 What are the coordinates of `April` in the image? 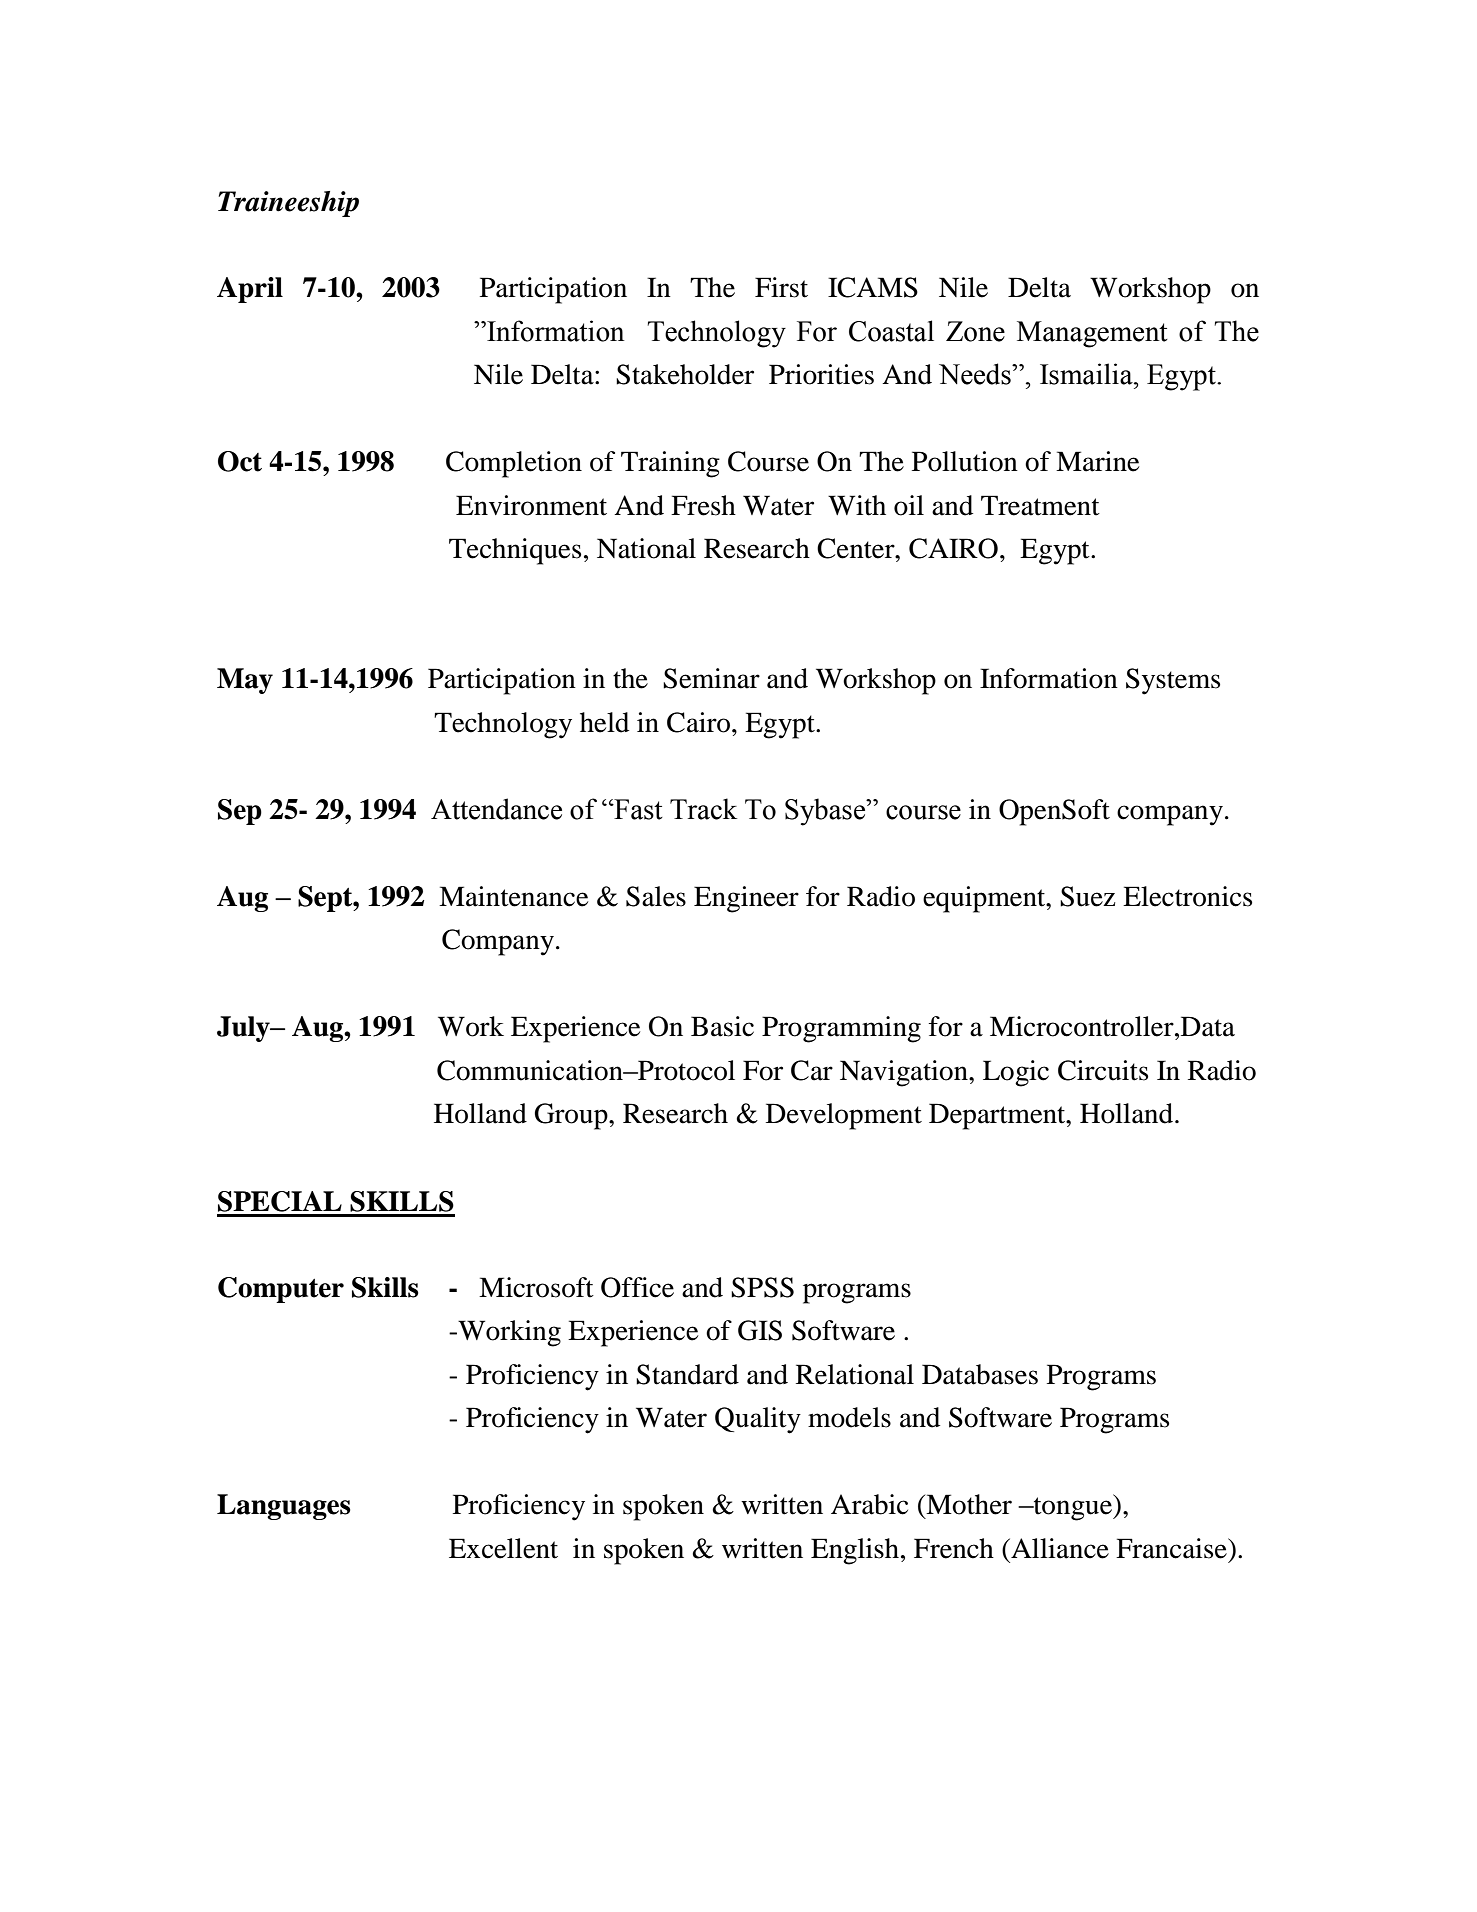 It's located at (250, 290).
